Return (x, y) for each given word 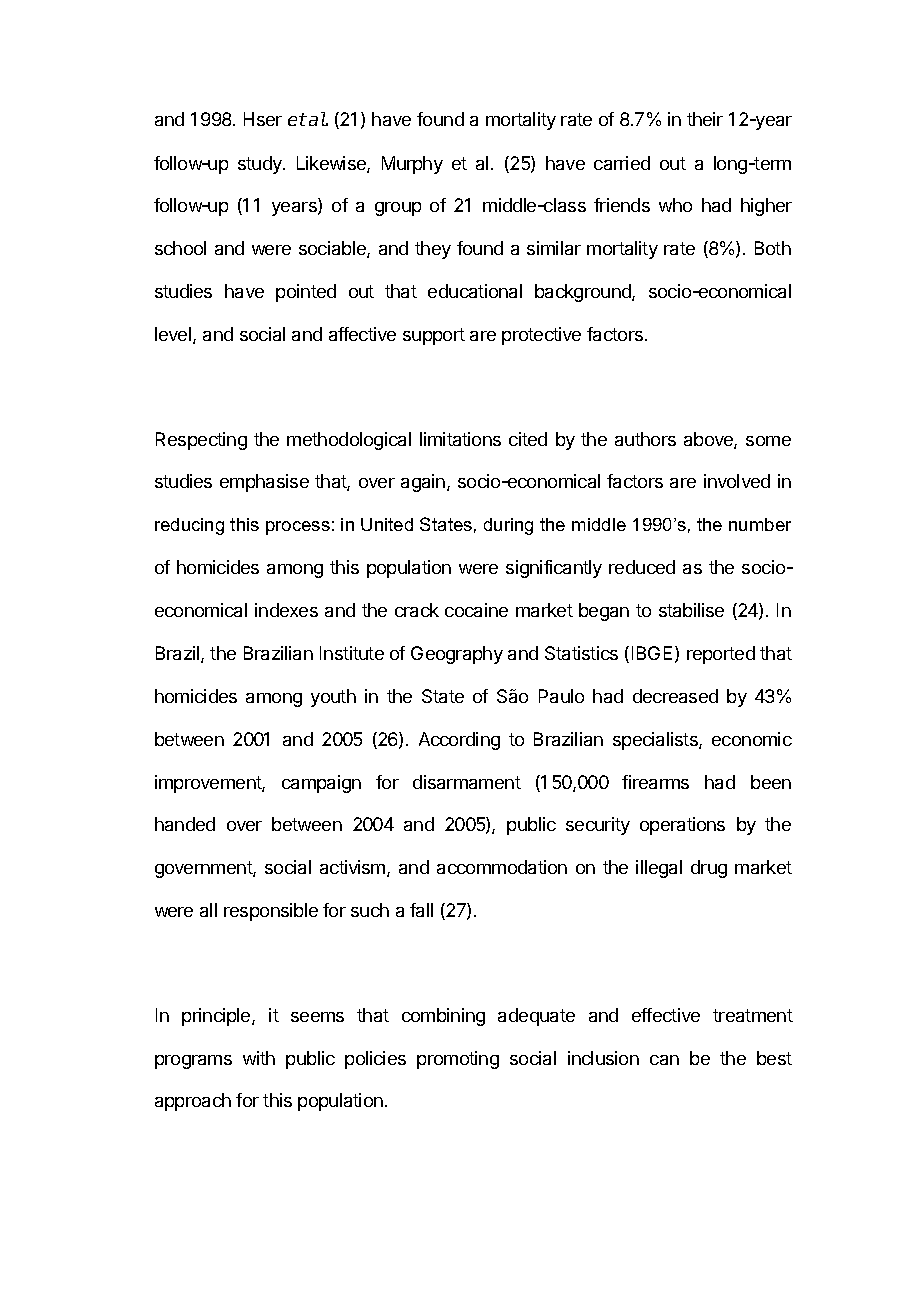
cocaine (476, 610)
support (434, 336)
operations (682, 826)
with (259, 1058)
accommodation (502, 867)
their (705, 119)
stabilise (691, 610)
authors (645, 439)
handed (185, 824)
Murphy (412, 165)
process (298, 528)
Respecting (201, 441)
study (261, 165)
